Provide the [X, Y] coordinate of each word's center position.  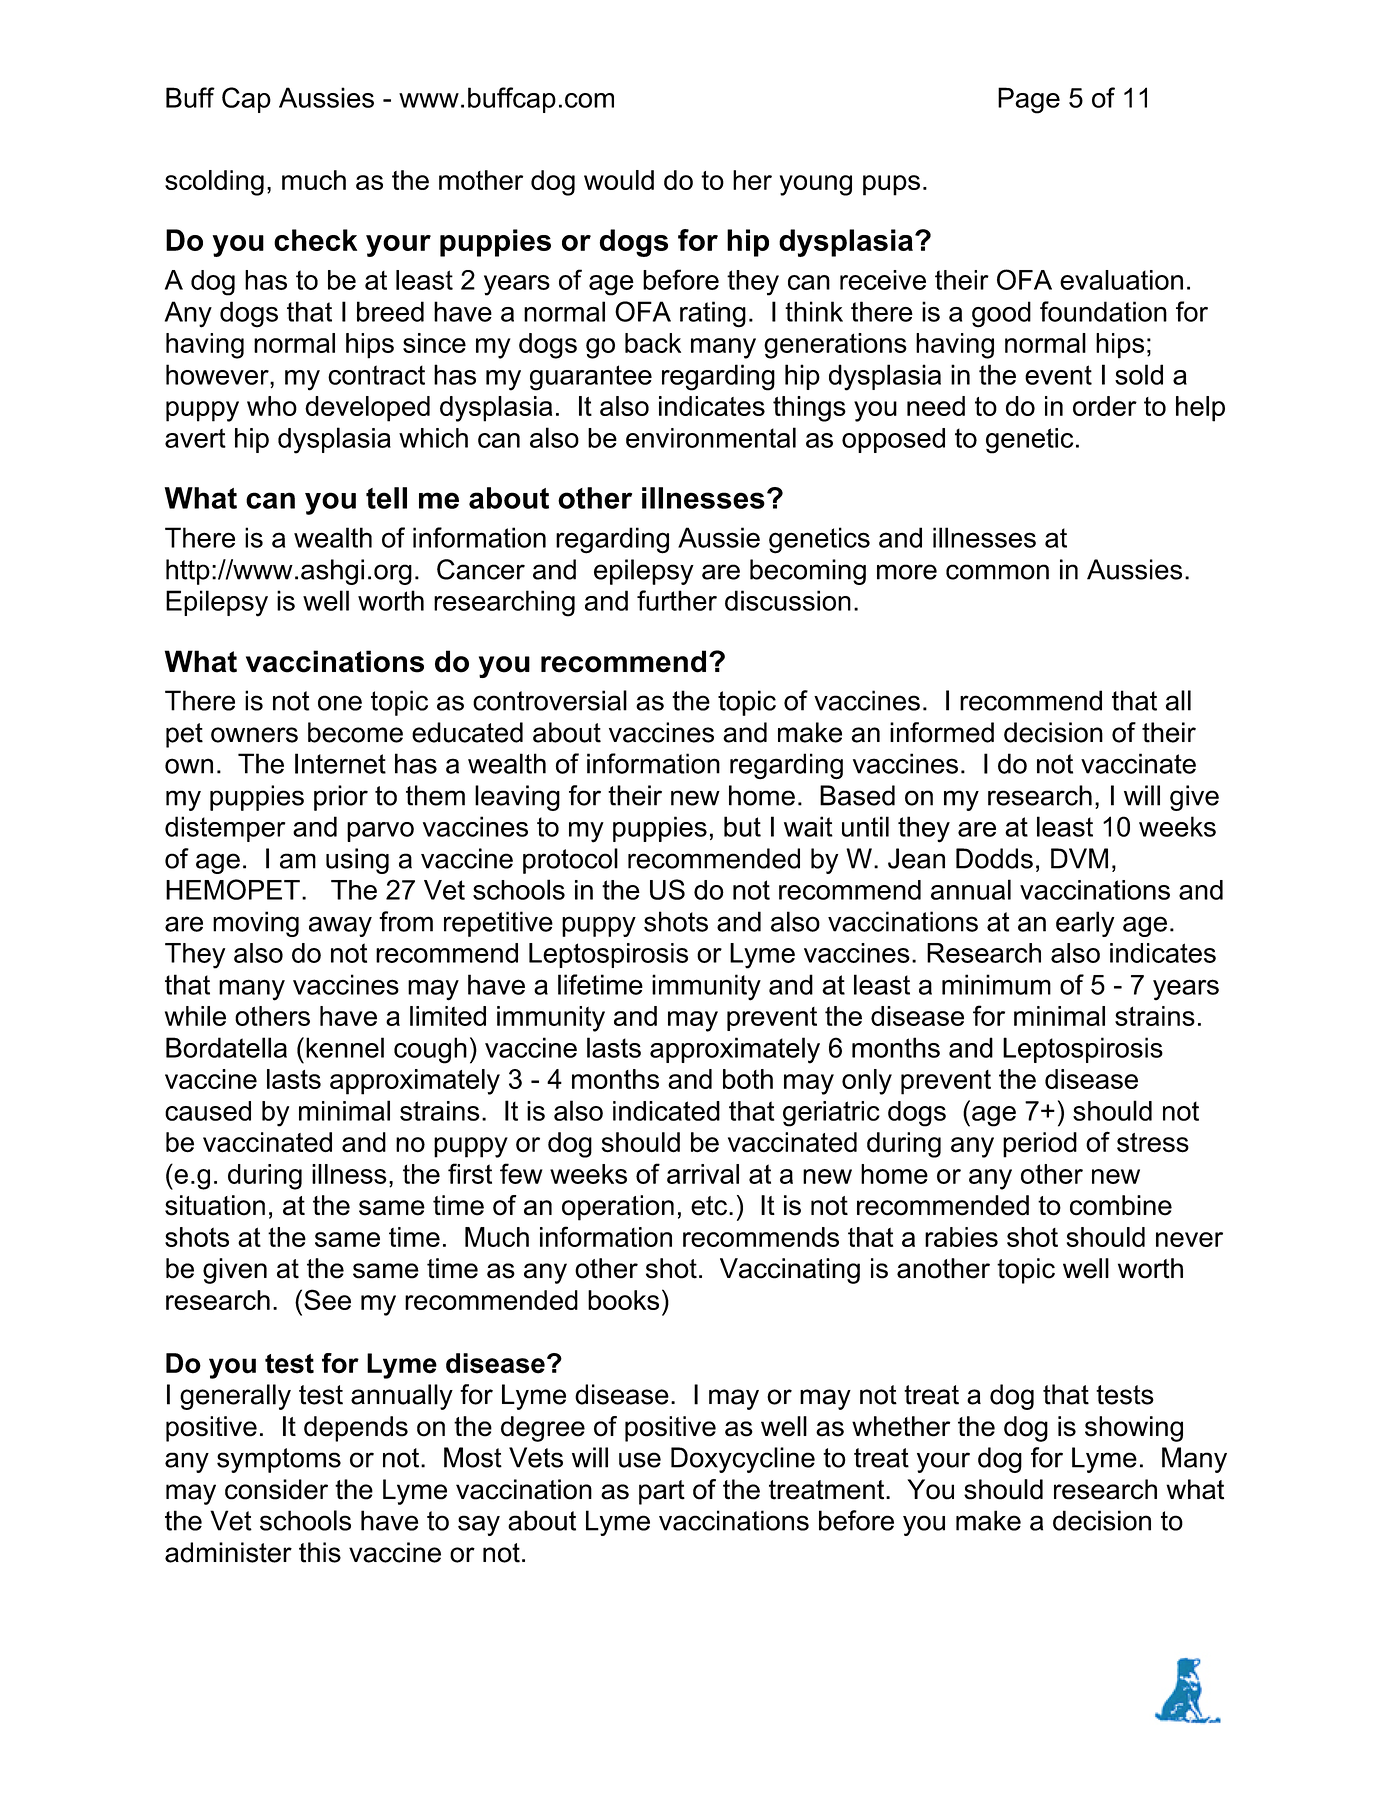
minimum [996, 984]
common [997, 572]
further [677, 600]
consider [276, 1489]
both [748, 1079]
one [340, 703]
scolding [214, 183]
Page [1029, 100]
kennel [345, 1047]
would [619, 180]
